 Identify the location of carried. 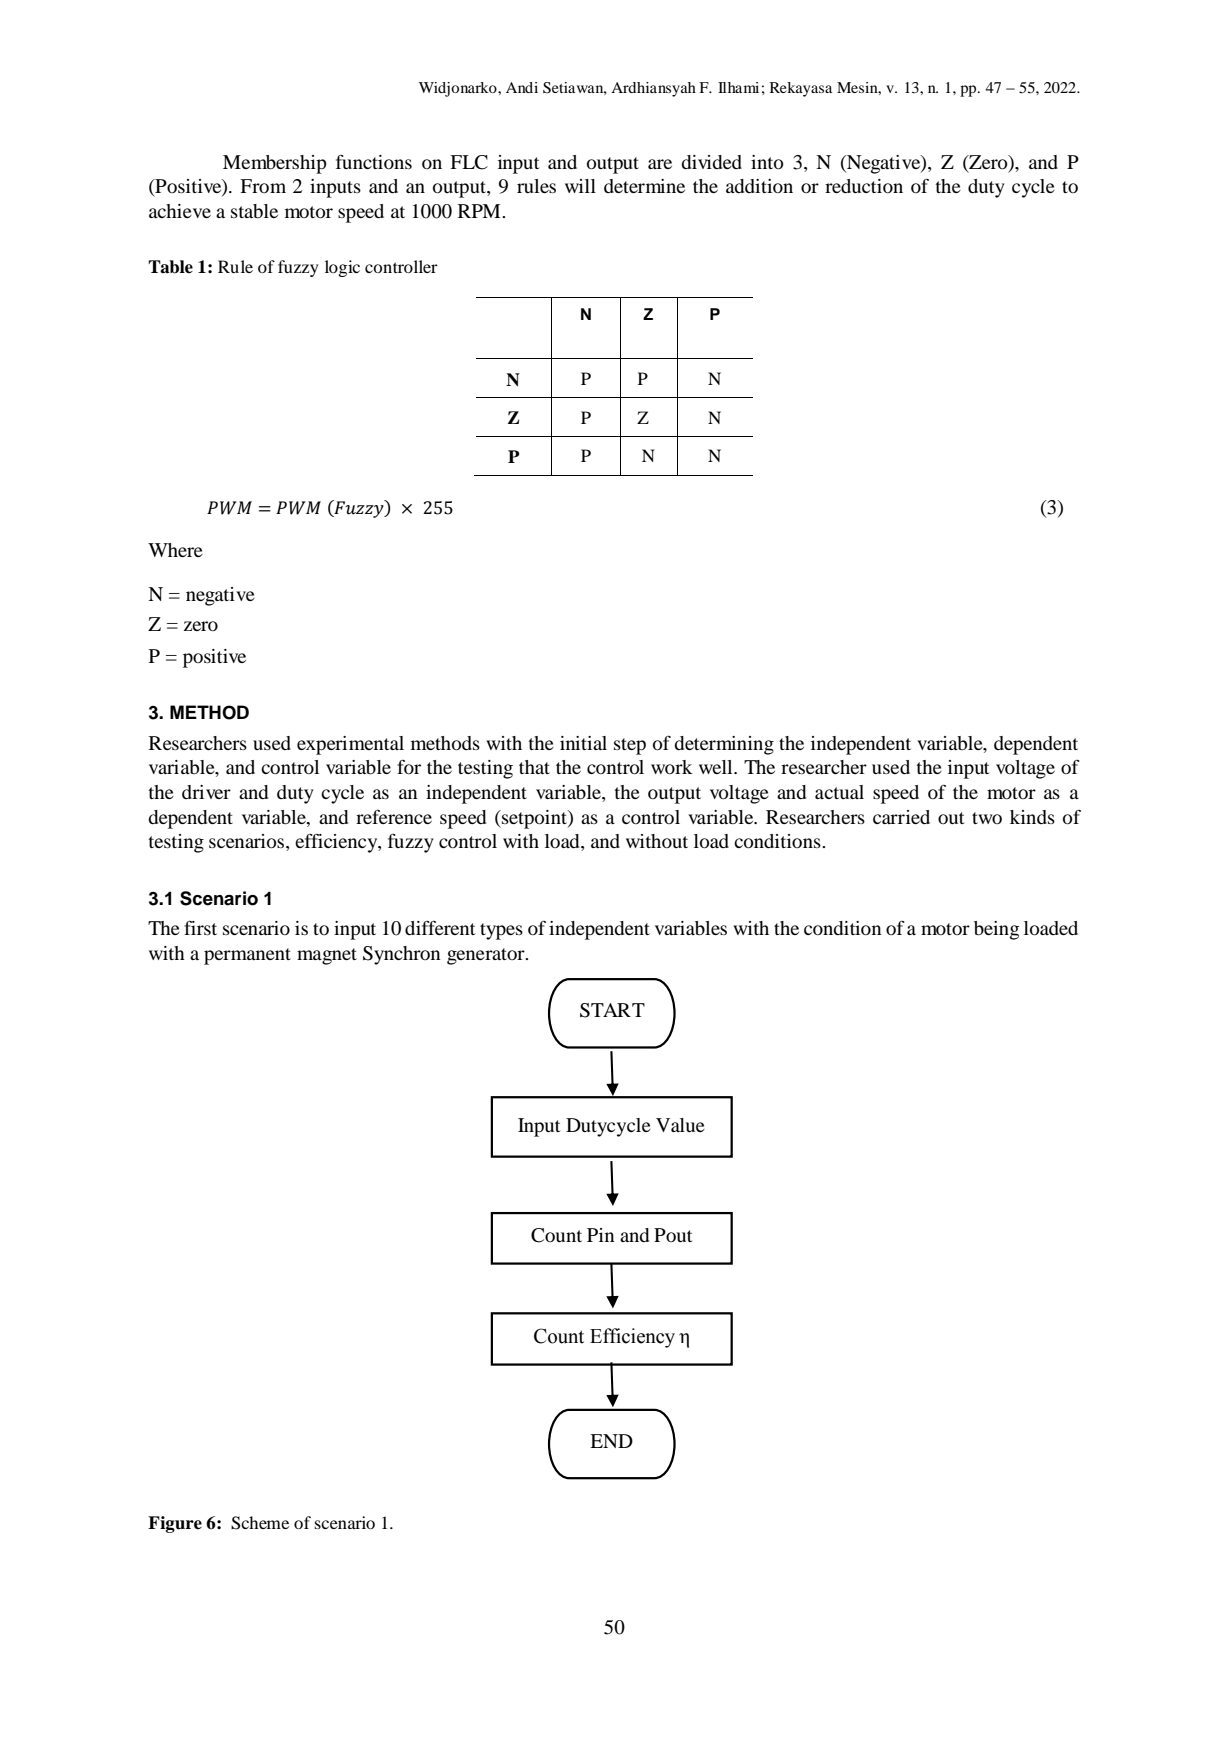
(901, 817).
